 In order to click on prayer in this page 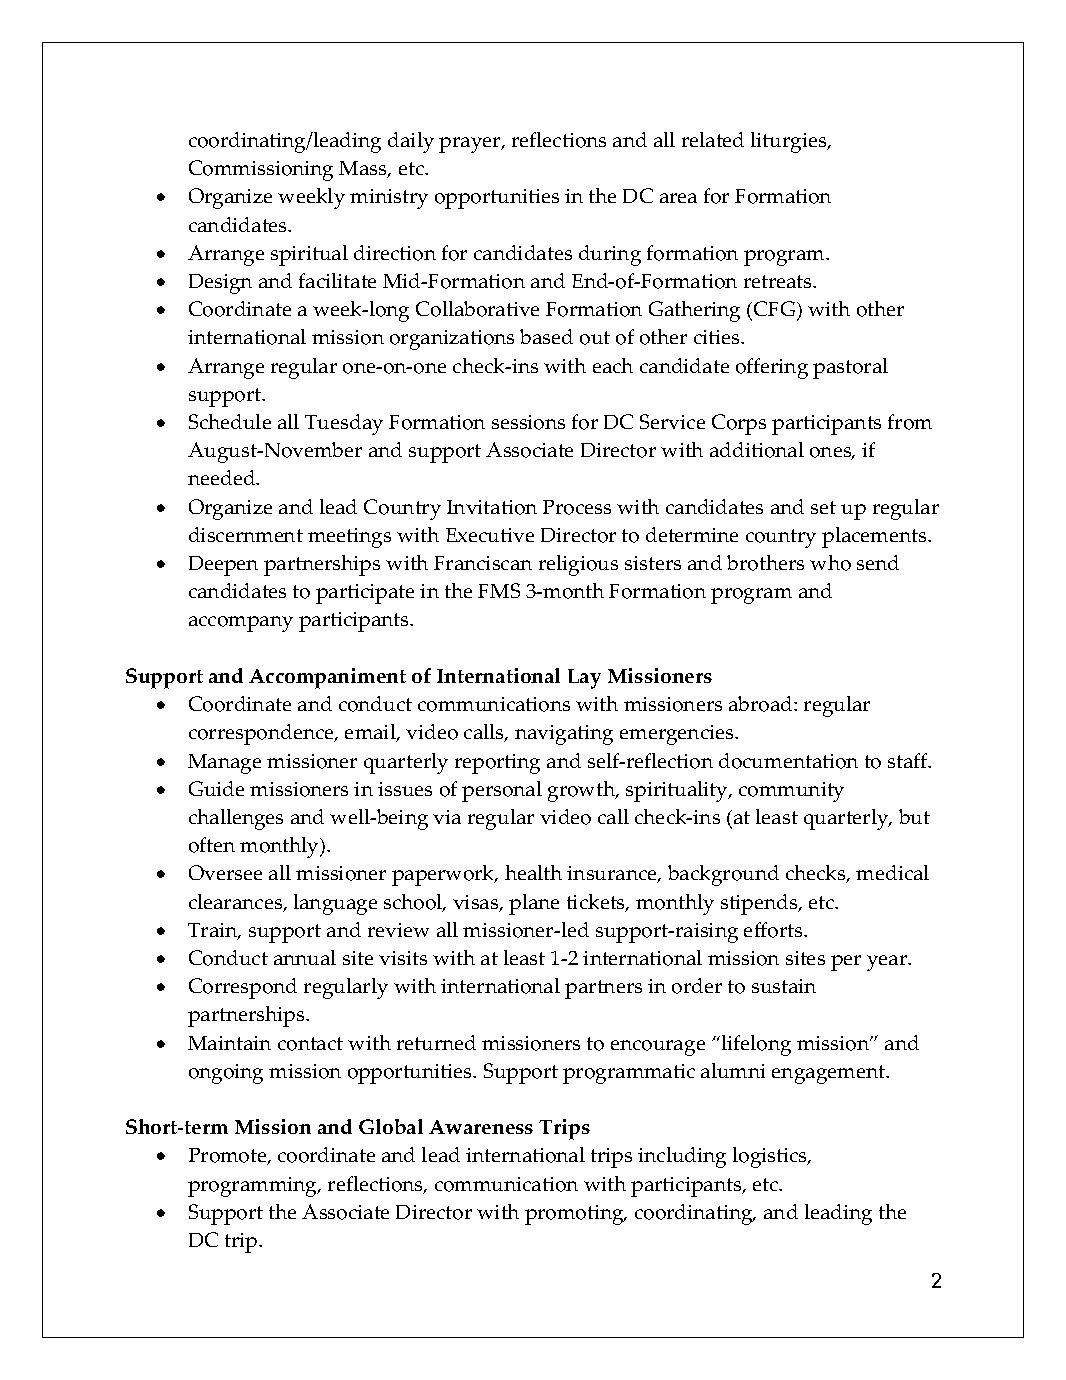, I will do `click(471, 145)`.
